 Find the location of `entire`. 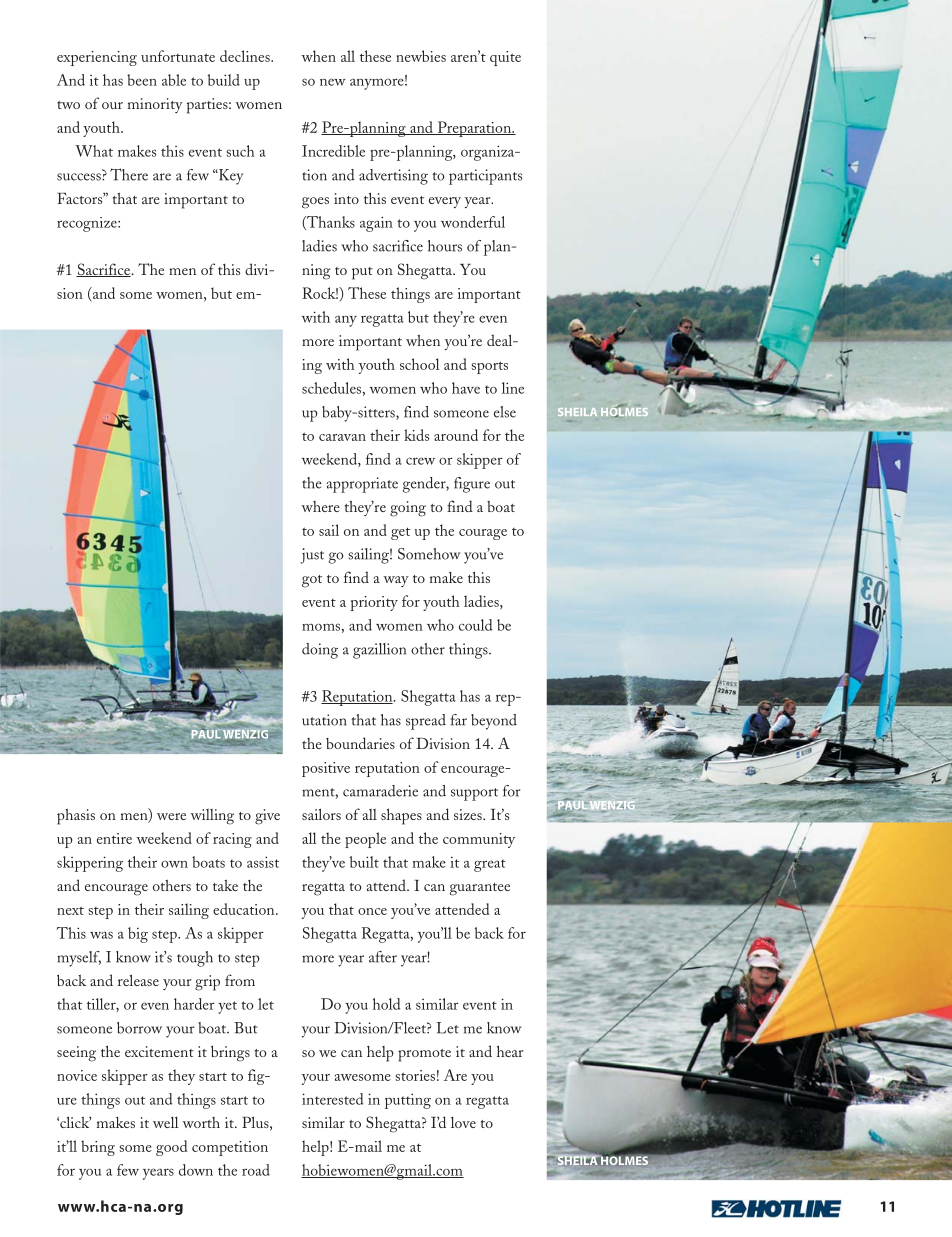

entire is located at coordinates (114, 838).
